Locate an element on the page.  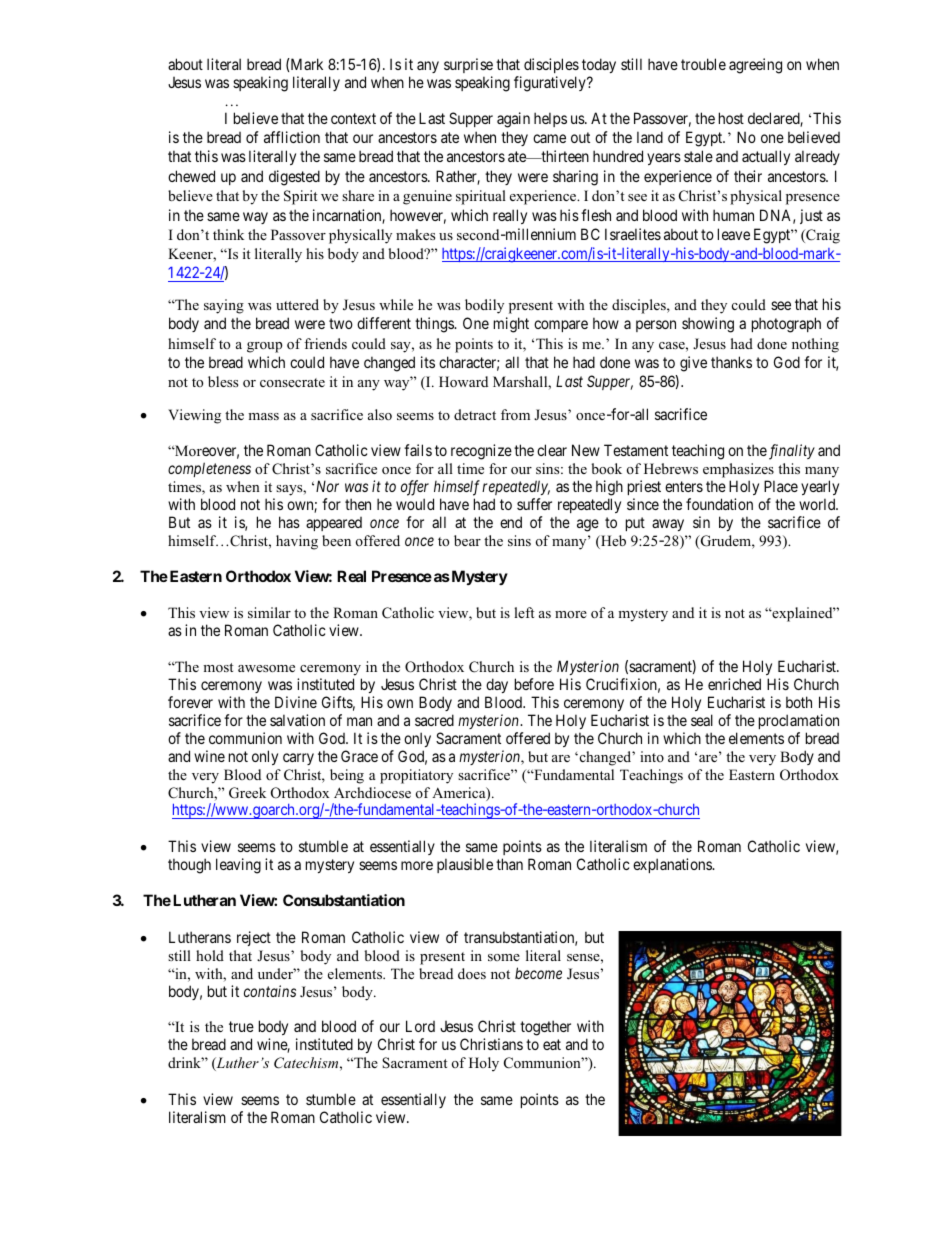
having is located at coordinates (297, 542).
